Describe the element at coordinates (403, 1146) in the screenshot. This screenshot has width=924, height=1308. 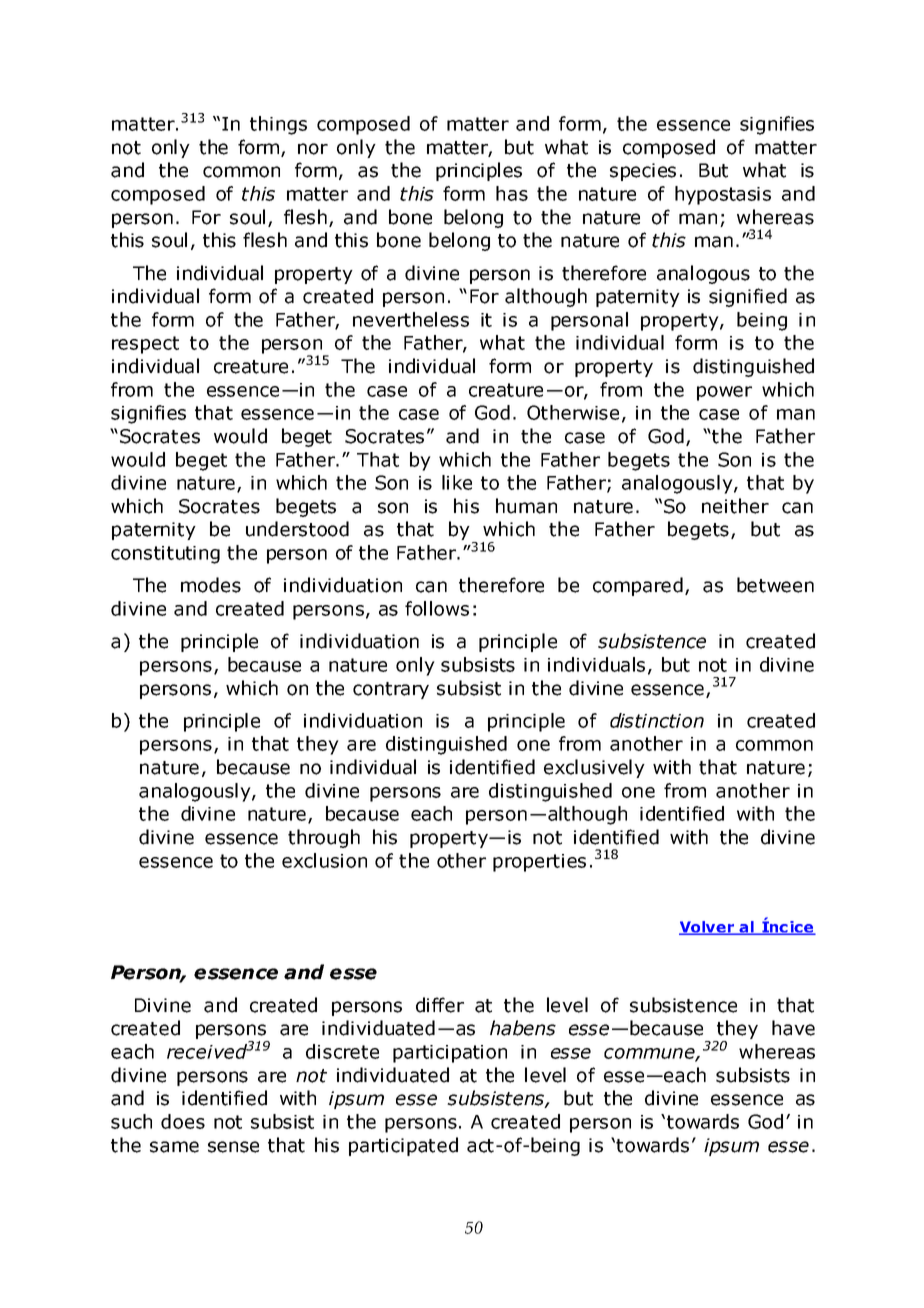
I see `participated` at that location.
